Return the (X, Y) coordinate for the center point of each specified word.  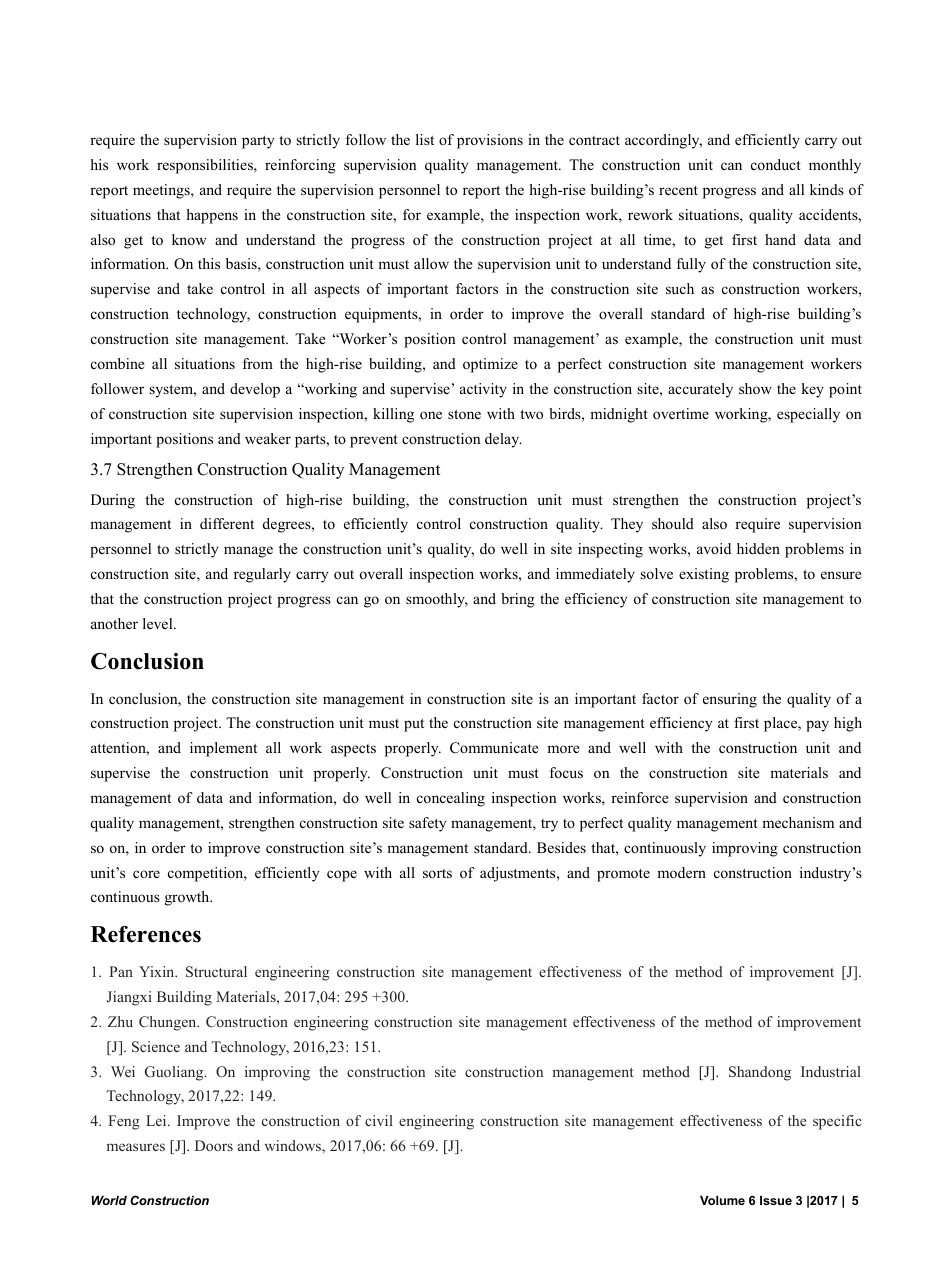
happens (212, 216)
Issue (776, 1200)
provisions (490, 141)
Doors (214, 1145)
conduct (776, 164)
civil (379, 1120)
